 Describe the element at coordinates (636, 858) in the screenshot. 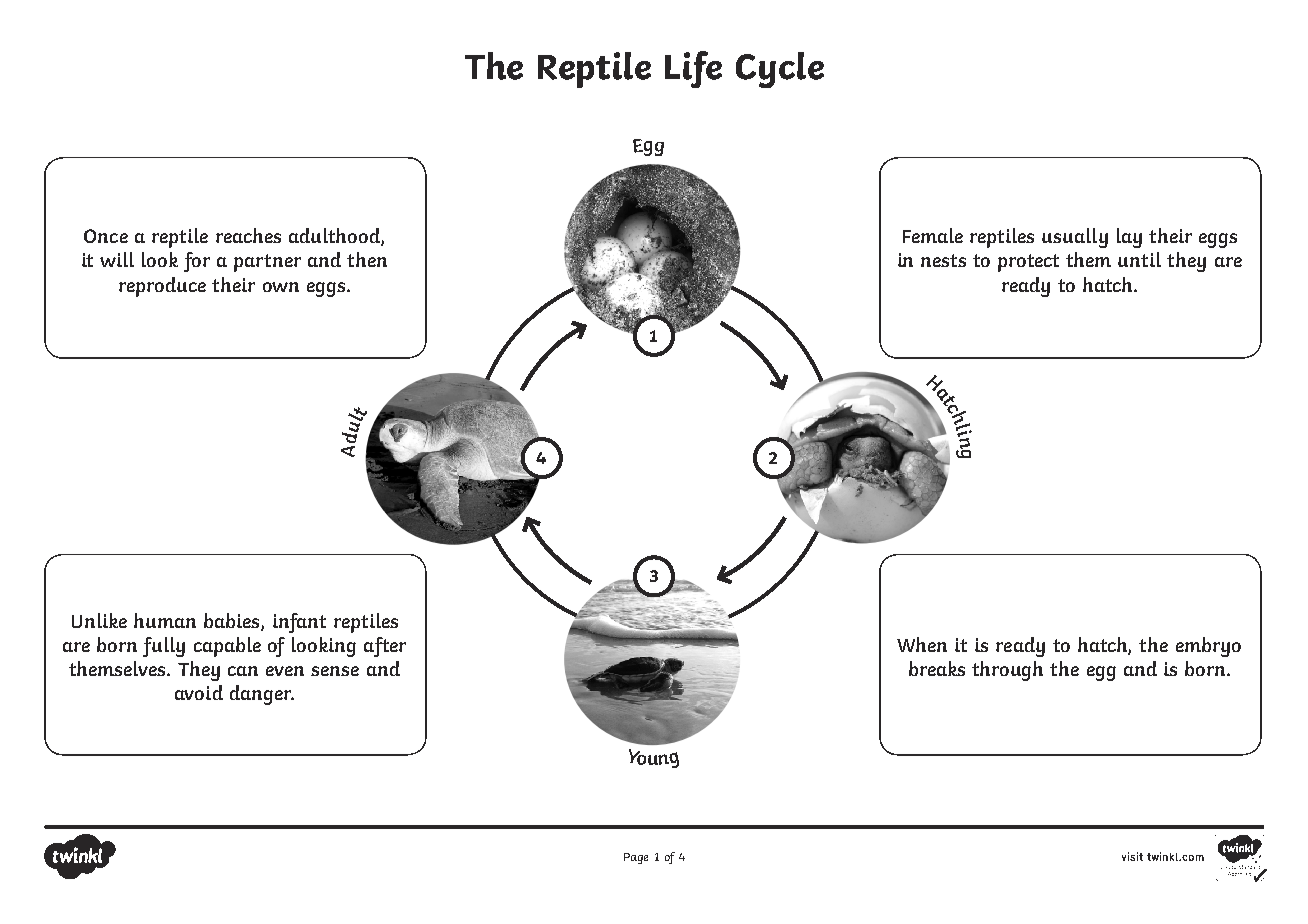

I see `Page` at that location.
